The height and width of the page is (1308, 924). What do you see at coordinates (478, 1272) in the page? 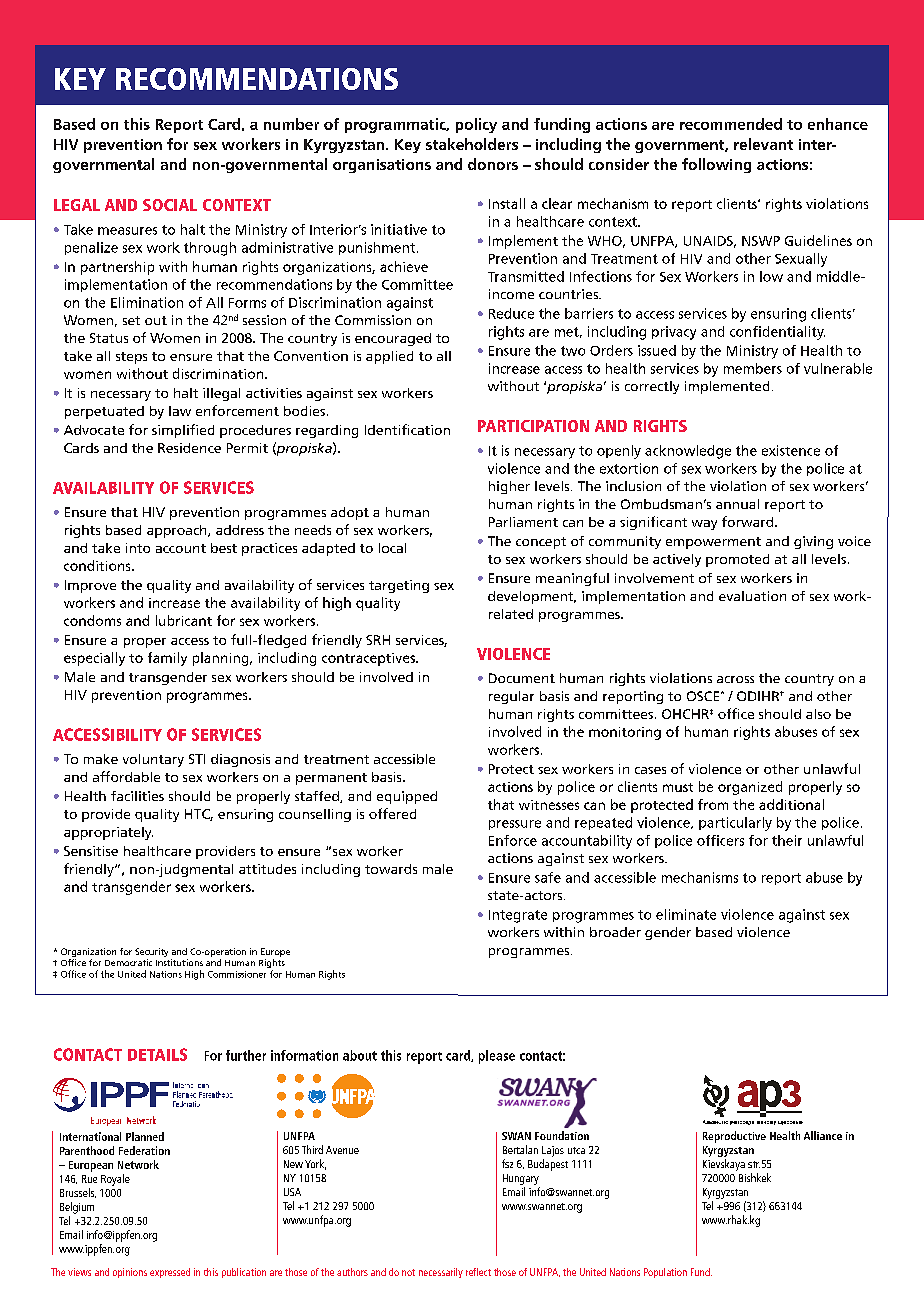
I see `reflect` at bounding box center [478, 1272].
